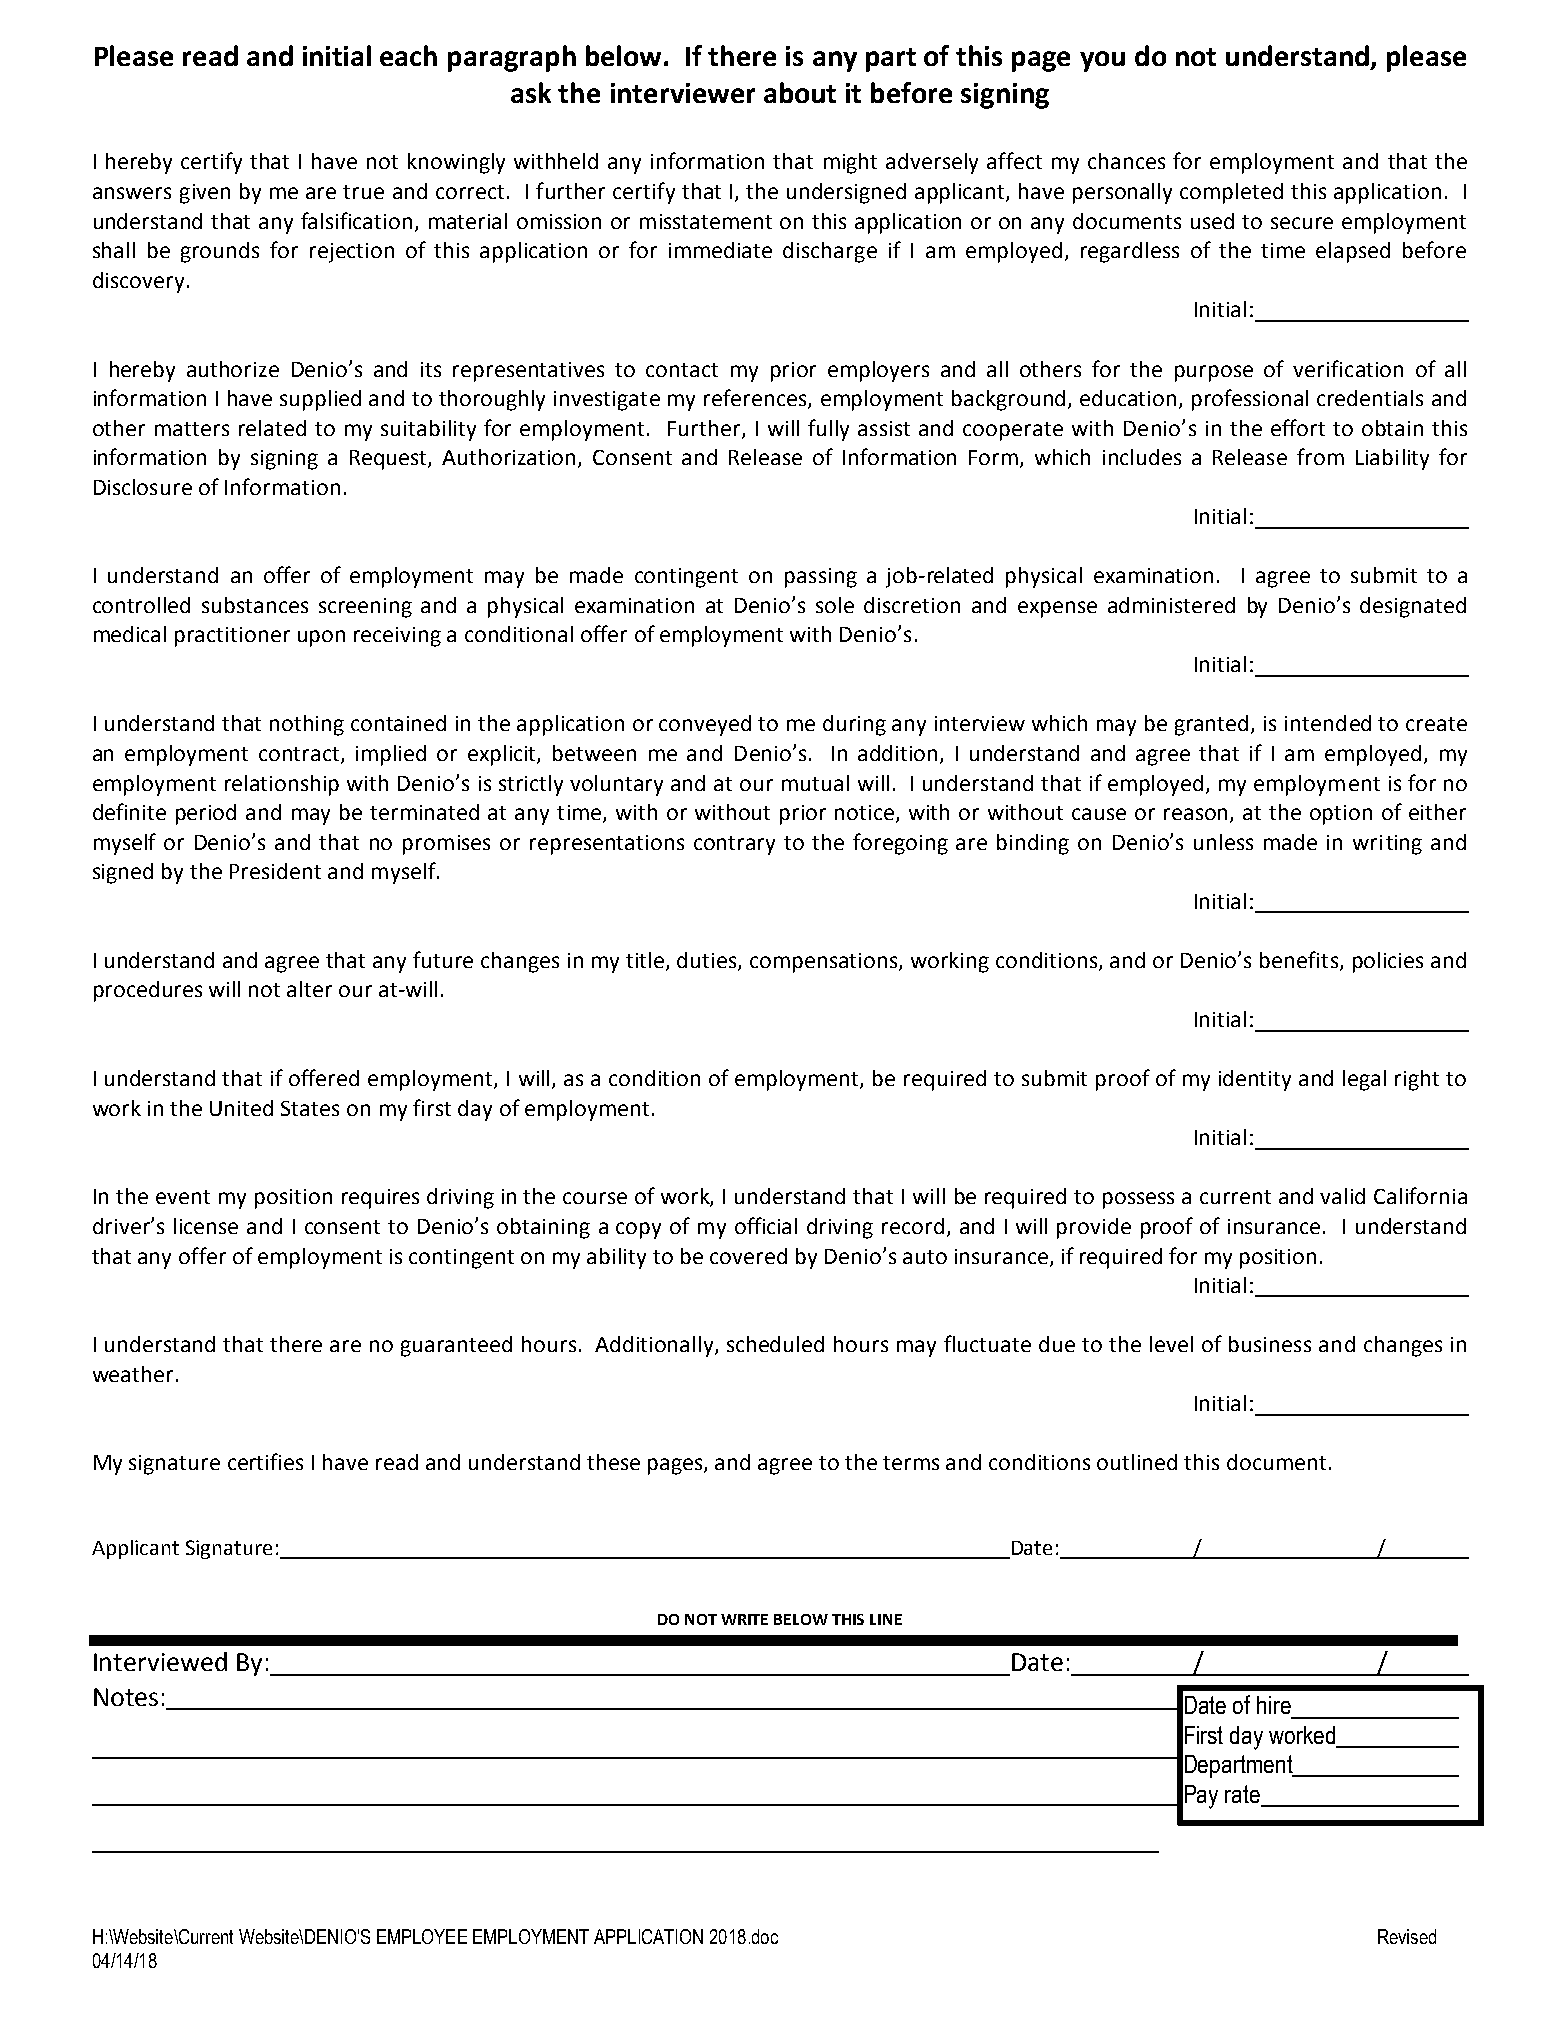 This document has width=1560, height=2019. Describe the element at coordinates (422, 1936) in the document. I see `EMPLOYEE` at that location.
